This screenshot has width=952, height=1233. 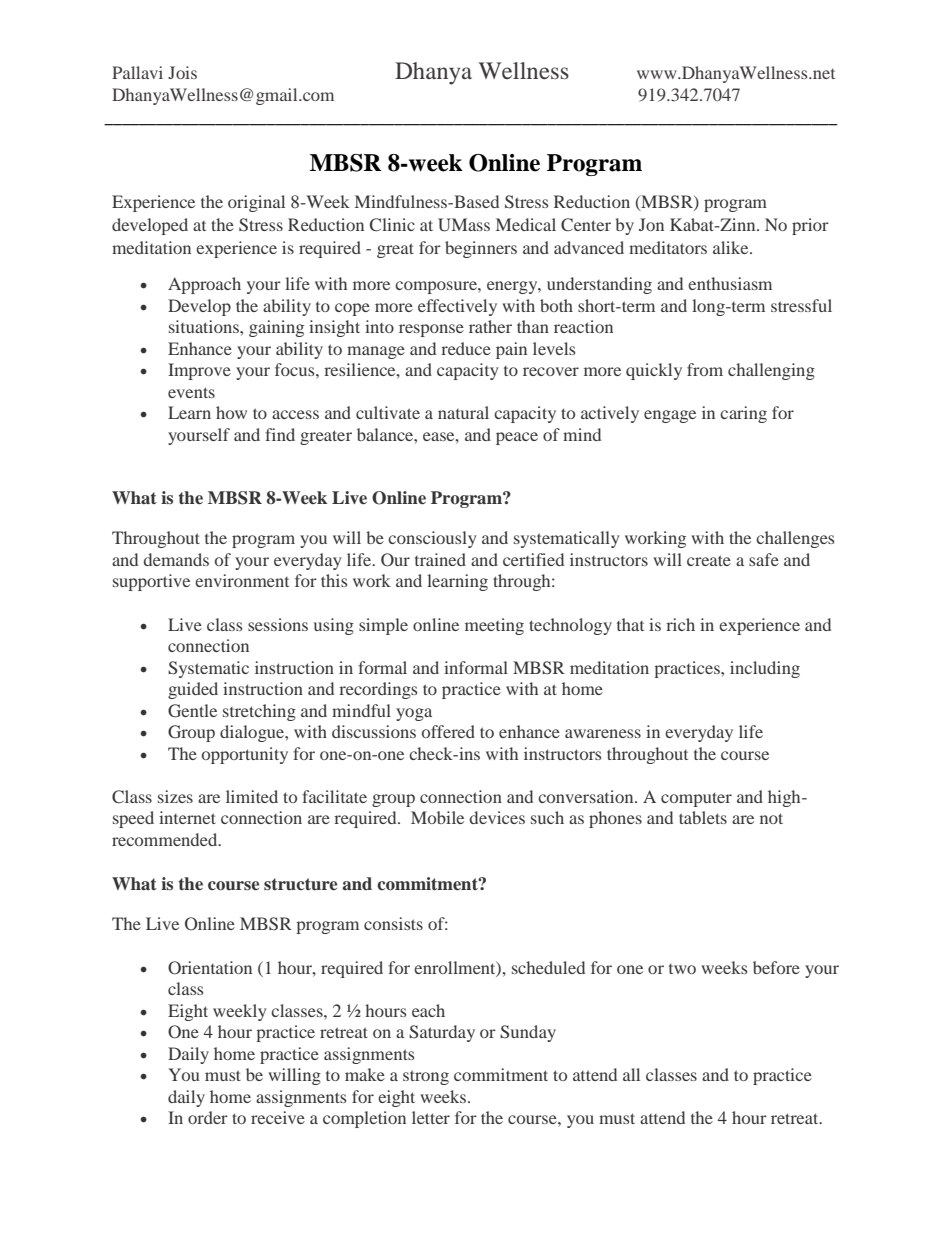 What do you see at coordinates (651, 224) in the screenshot?
I see `Jon` at bounding box center [651, 224].
